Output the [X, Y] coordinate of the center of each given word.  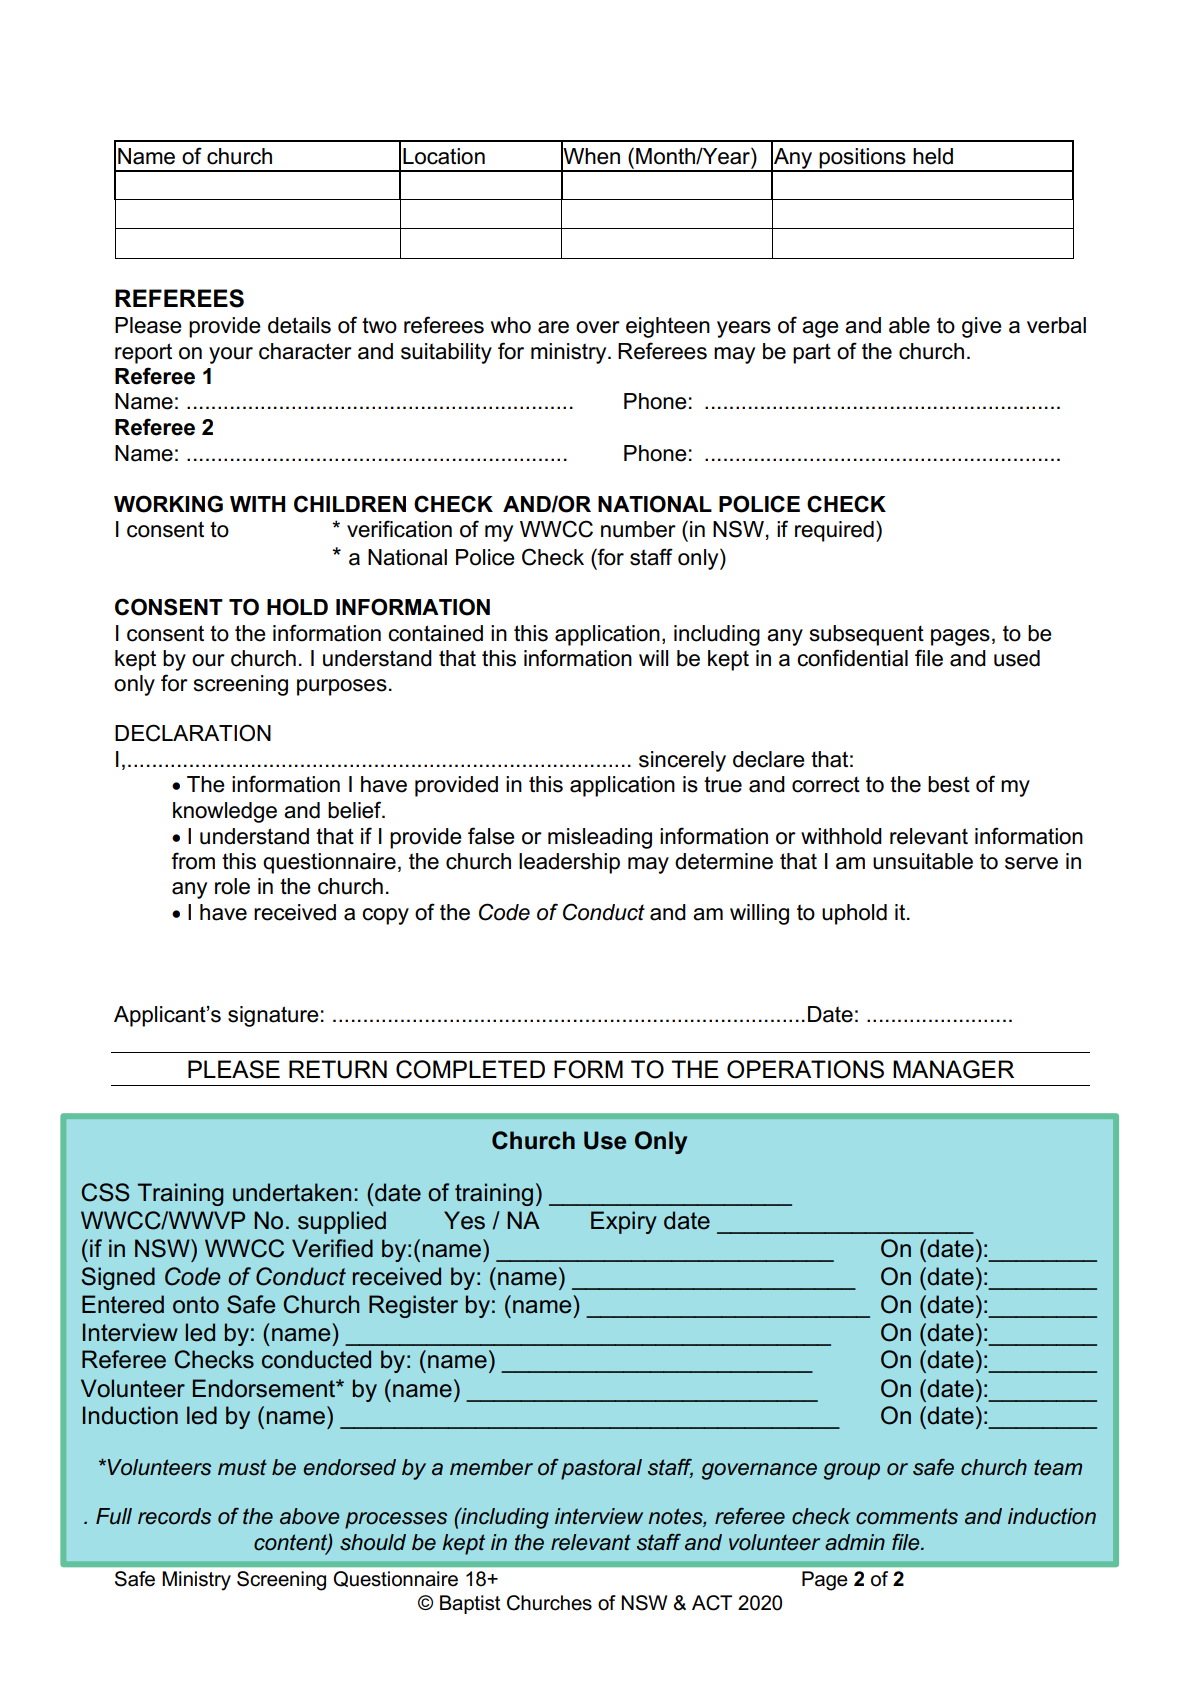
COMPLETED [470, 1069]
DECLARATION [193, 733]
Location [444, 156]
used [1017, 658]
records [174, 1516]
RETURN [338, 1069]
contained [435, 633]
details [299, 325]
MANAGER [953, 1069]
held [933, 156]
